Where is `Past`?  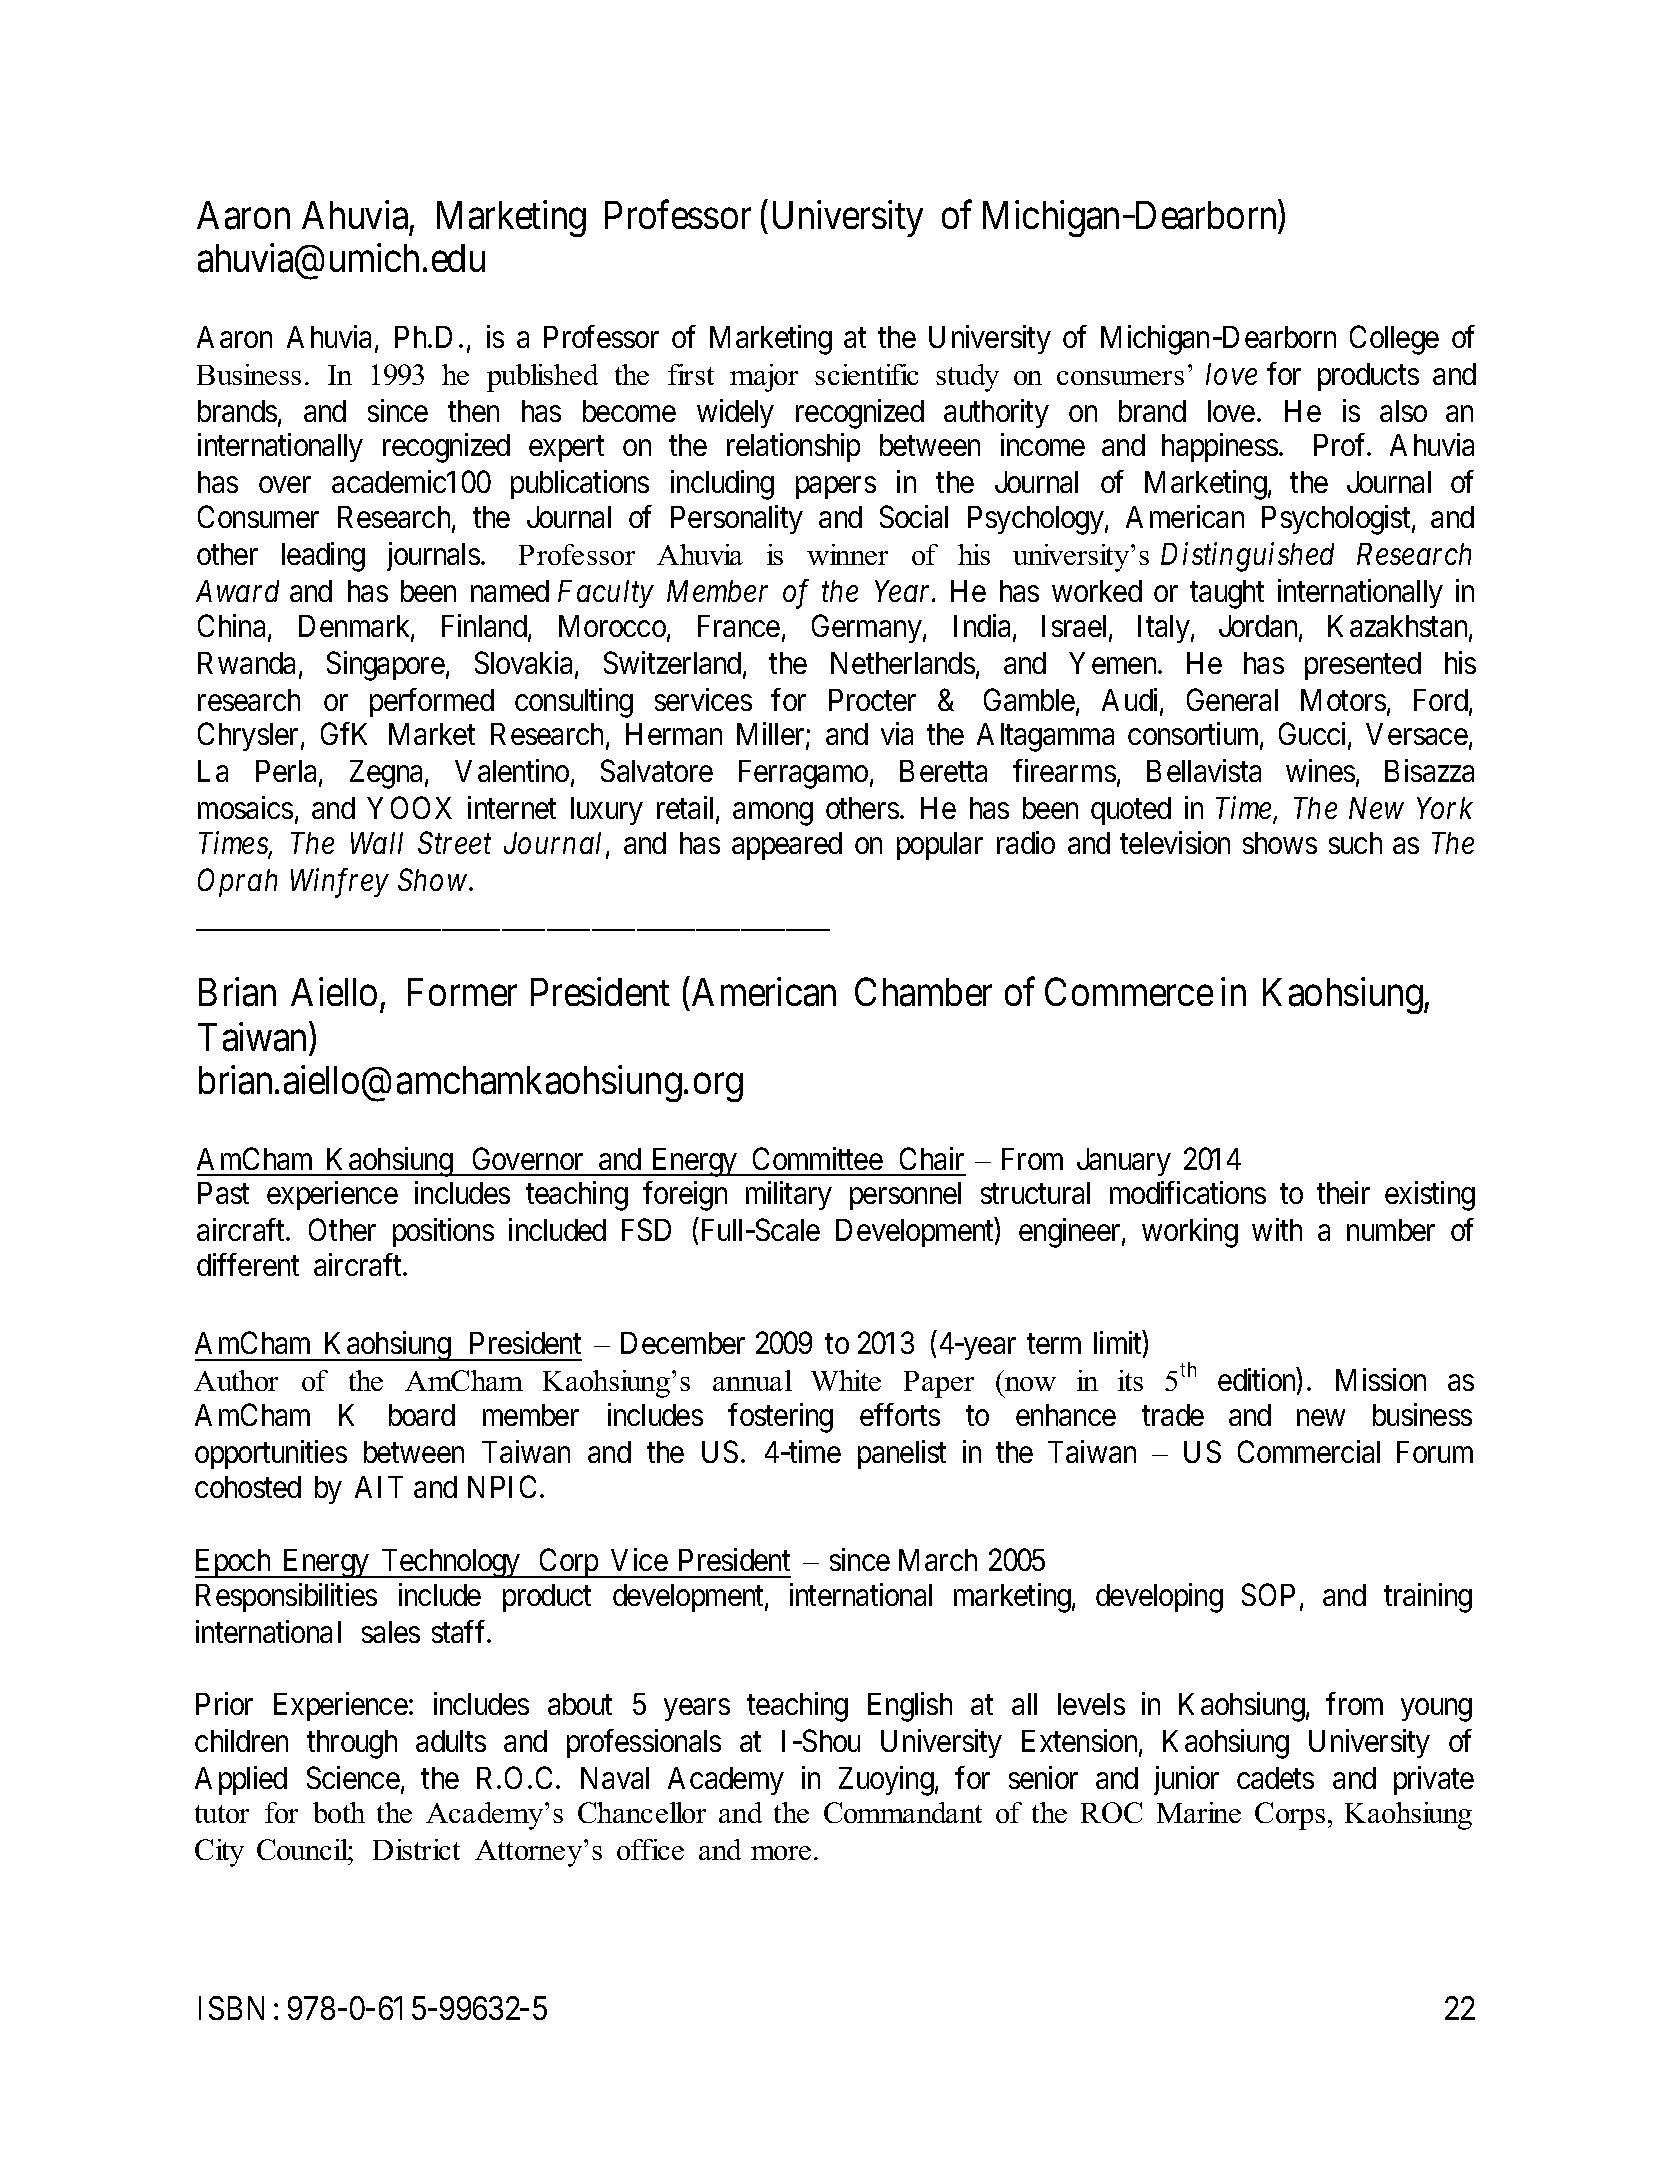 Past is located at coordinates (223, 1193).
